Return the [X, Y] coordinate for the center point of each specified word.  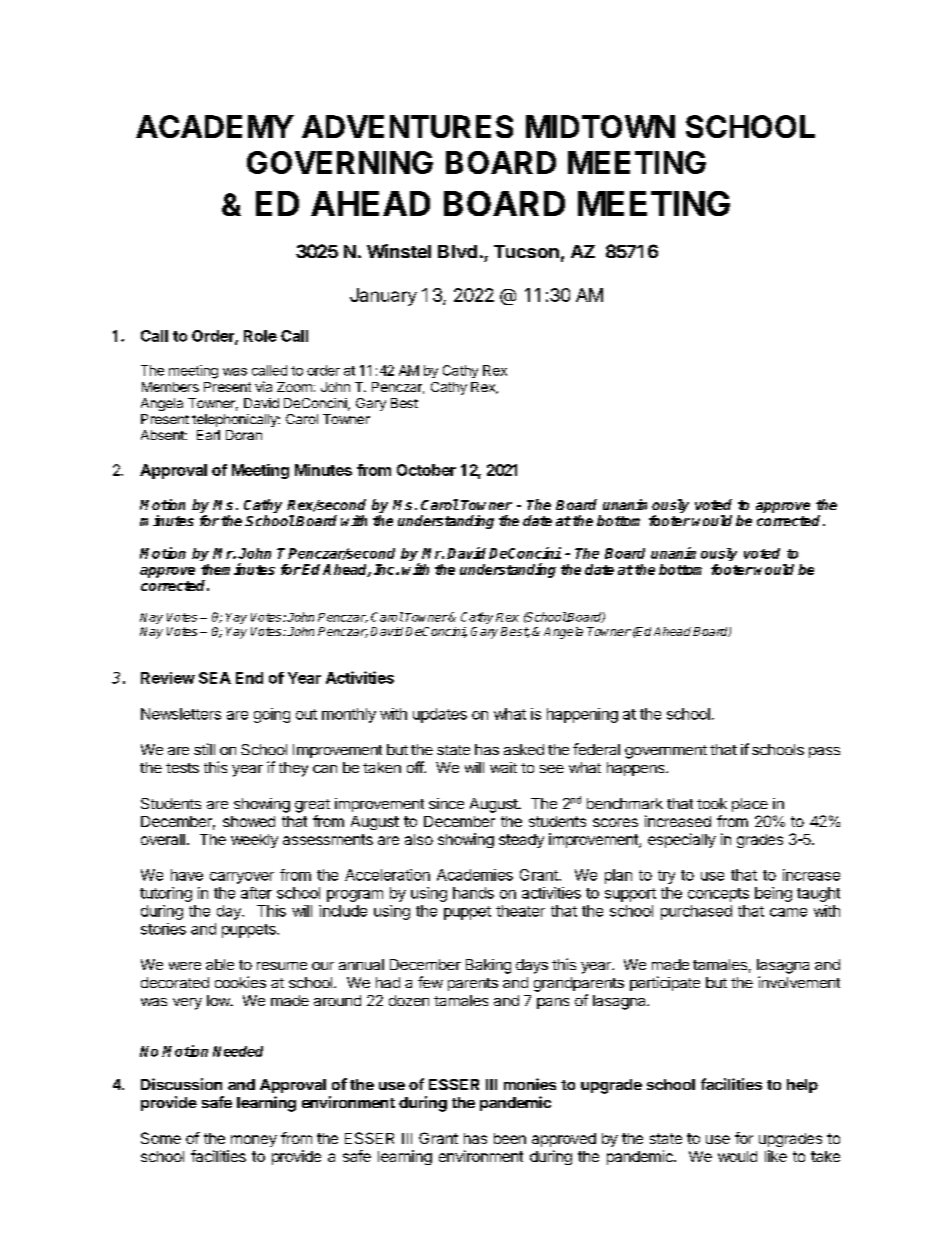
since [446, 803]
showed [249, 821]
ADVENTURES [407, 126]
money [254, 1141]
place [750, 805]
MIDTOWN [600, 126]
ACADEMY [215, 126]
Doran [244, 435]
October [426, 470]
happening [582, 715]
